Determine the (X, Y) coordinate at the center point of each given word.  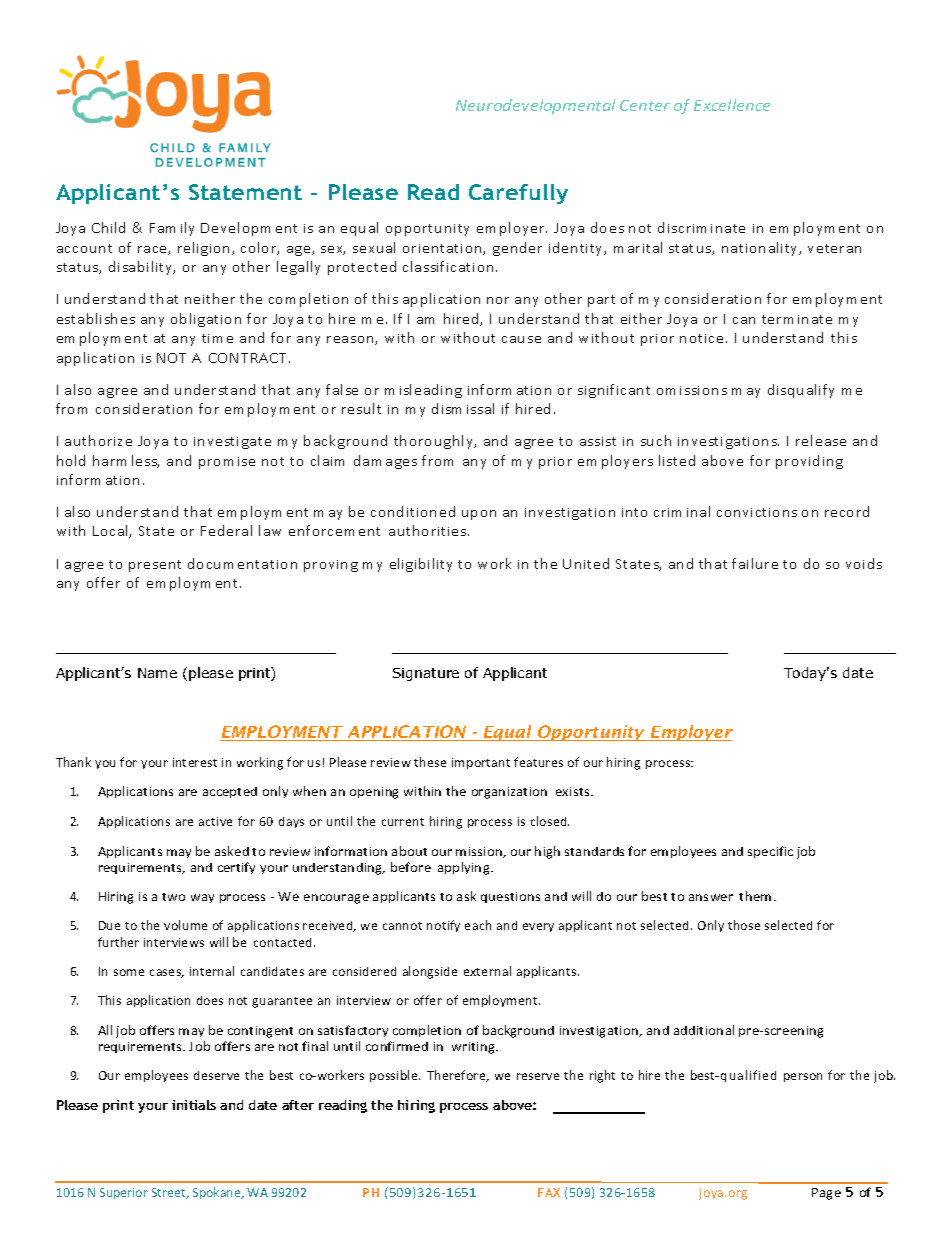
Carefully (518, 194)
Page (826, 1194)
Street (170, 1193)
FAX (549, 1192)
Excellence (732, 105)
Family (172, 229)
